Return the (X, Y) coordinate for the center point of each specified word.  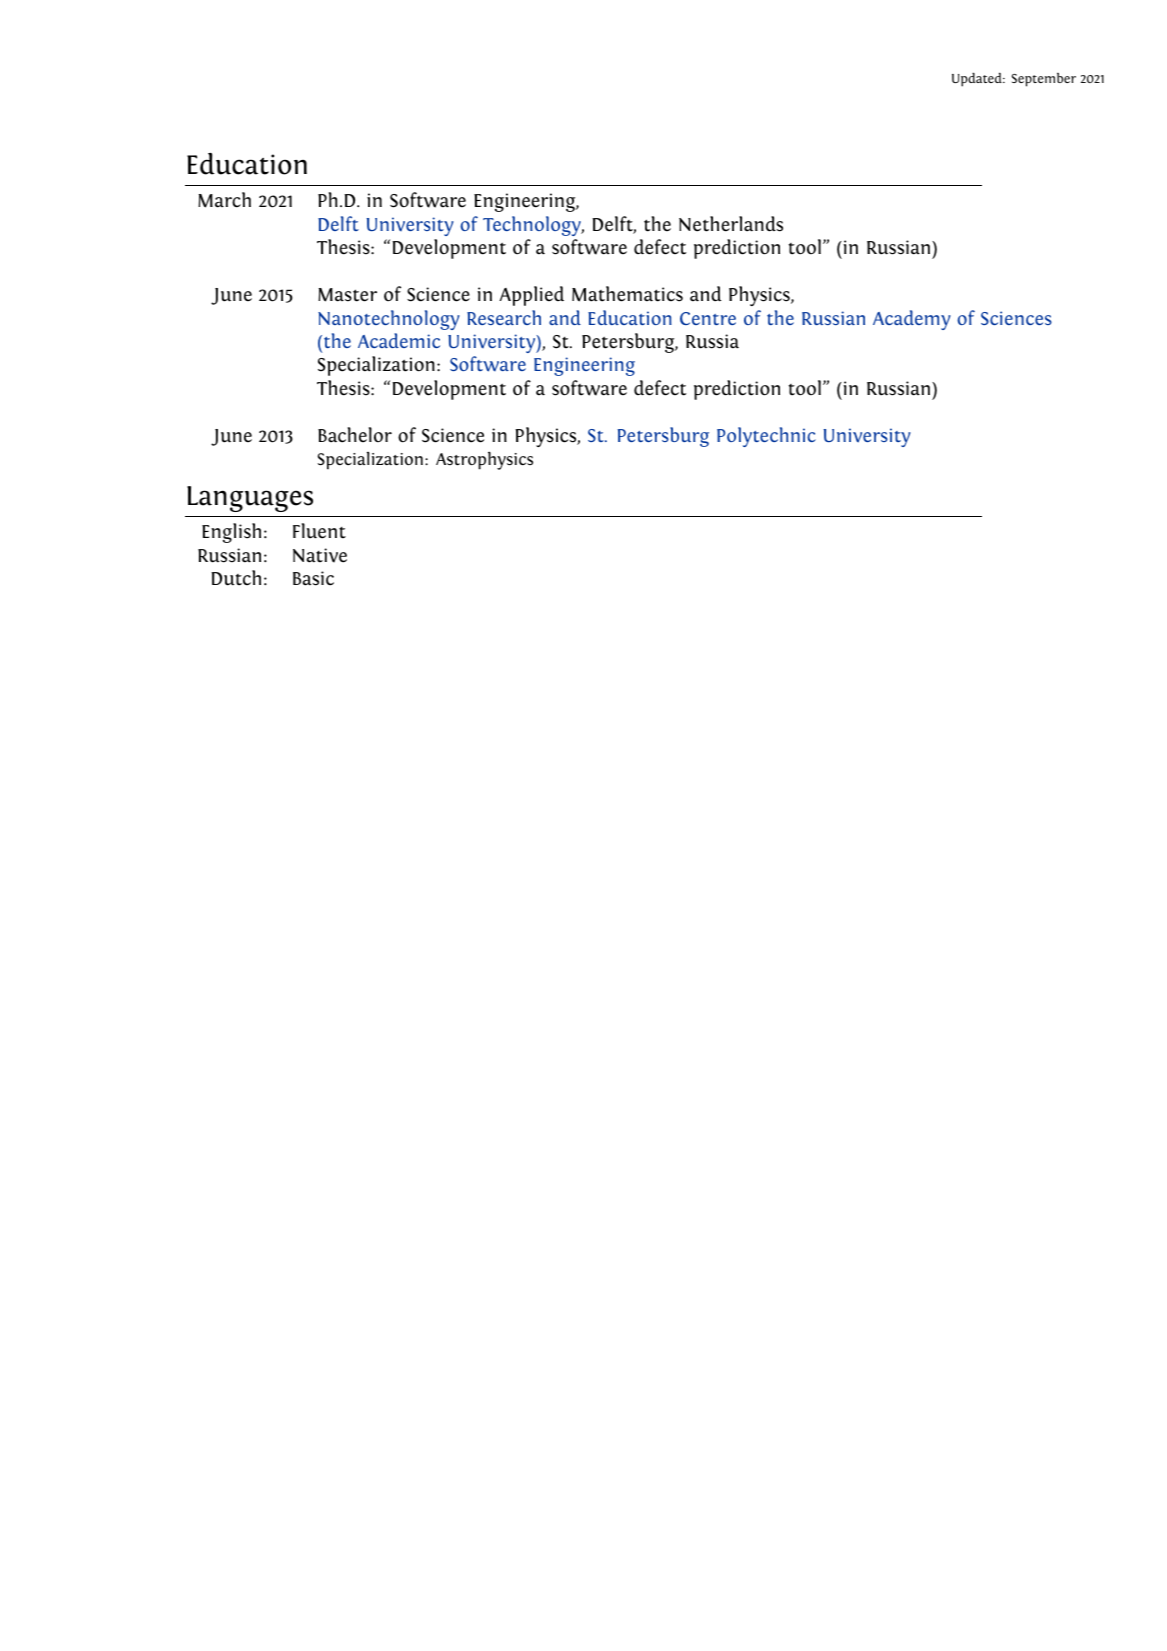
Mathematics (627, 294)
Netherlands (731, 224)
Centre (708, 318)
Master (347, 295)
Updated (978, 79)
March (224, 200)
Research (504, 317)
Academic (399, 340)
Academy (912, 320)
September (1044, 79)
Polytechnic (766, 437)
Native (320, 555)
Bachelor (355, 435)
